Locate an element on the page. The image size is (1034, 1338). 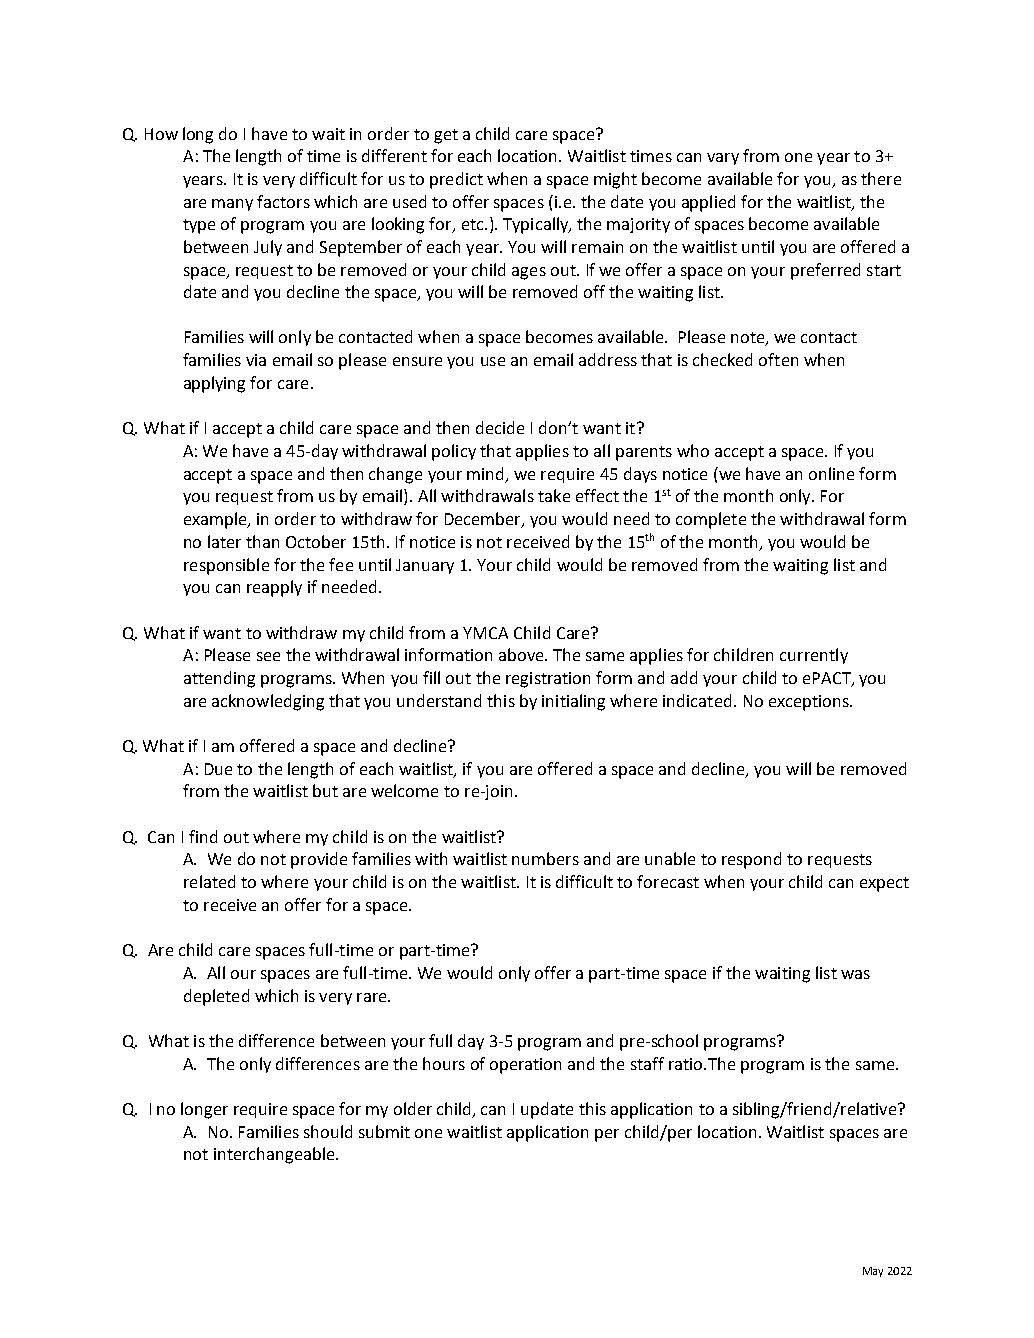
was is located at coordinates (855, 974).
